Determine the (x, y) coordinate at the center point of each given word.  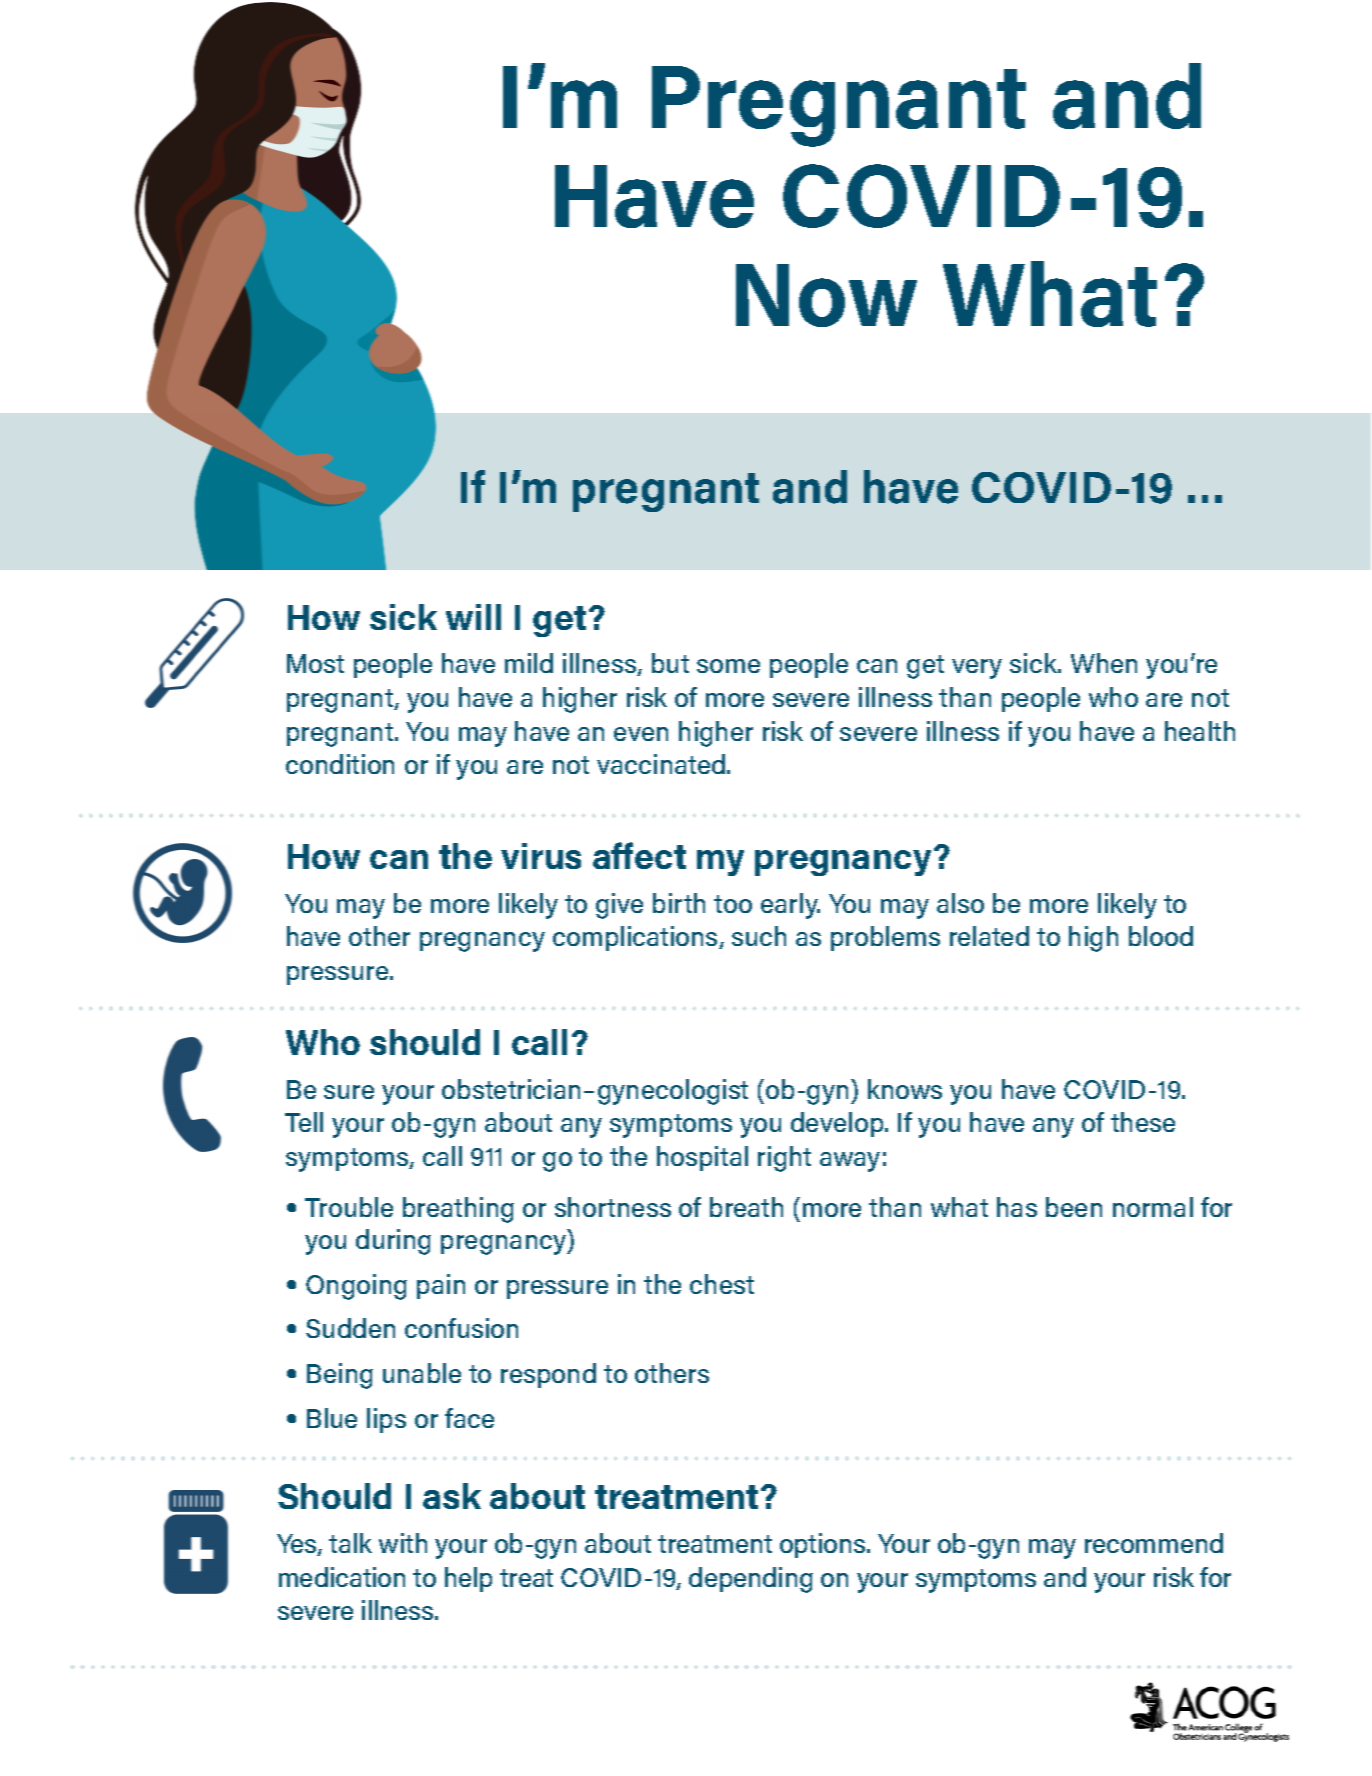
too (733, 904)
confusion (461, 1328)
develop (838, 1124)
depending (751, 1580)
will (473, 617)
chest (722, 1284)
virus (541, 856)
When (1104, 663)
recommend (1154, 1543)
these (1143, 1122)
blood (1161, 936)
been (1074, 1207)
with (403, 1543)
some (728, 666)
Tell (304, 1122)
